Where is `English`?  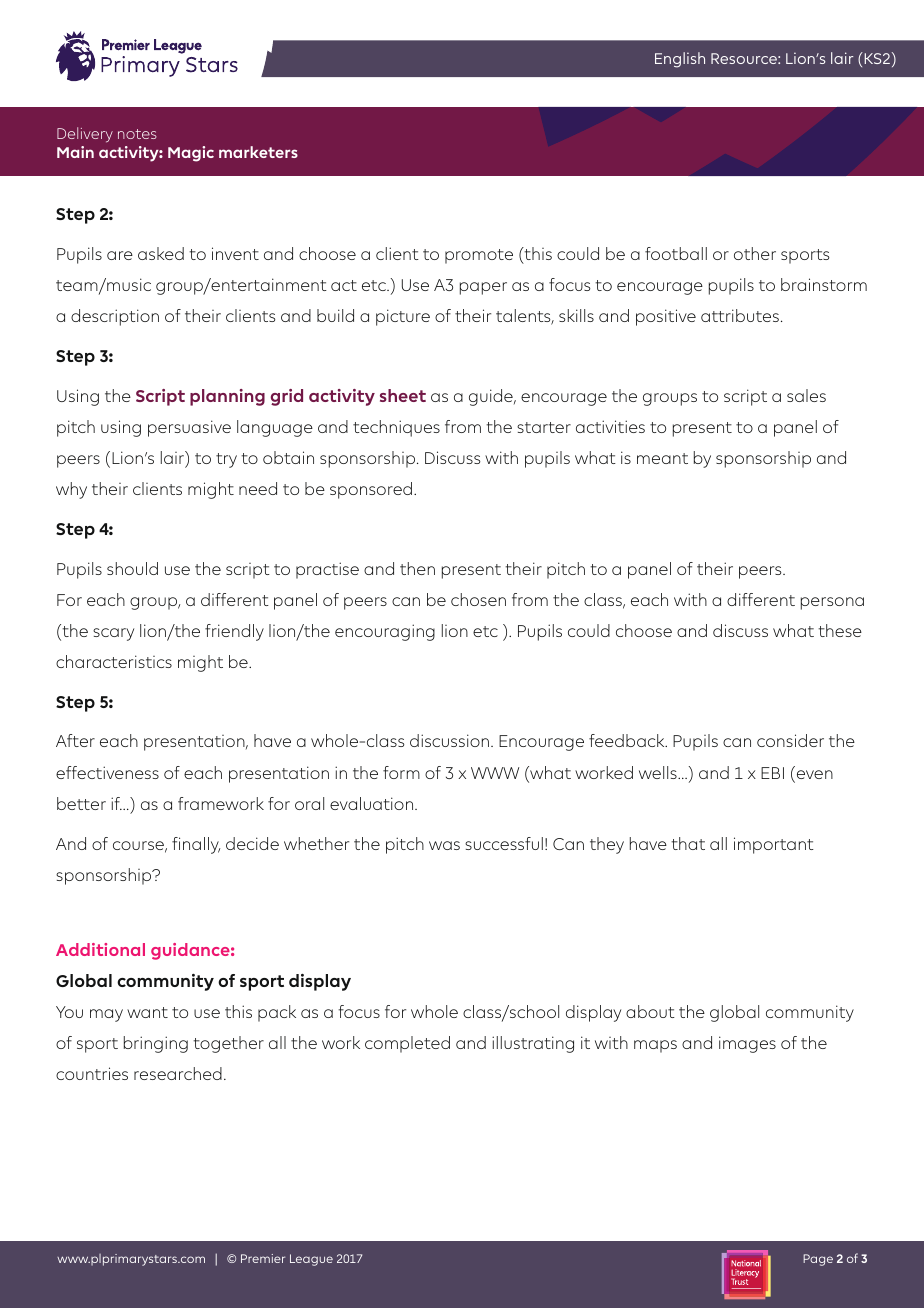
English is located at coordinates (680, 60).
